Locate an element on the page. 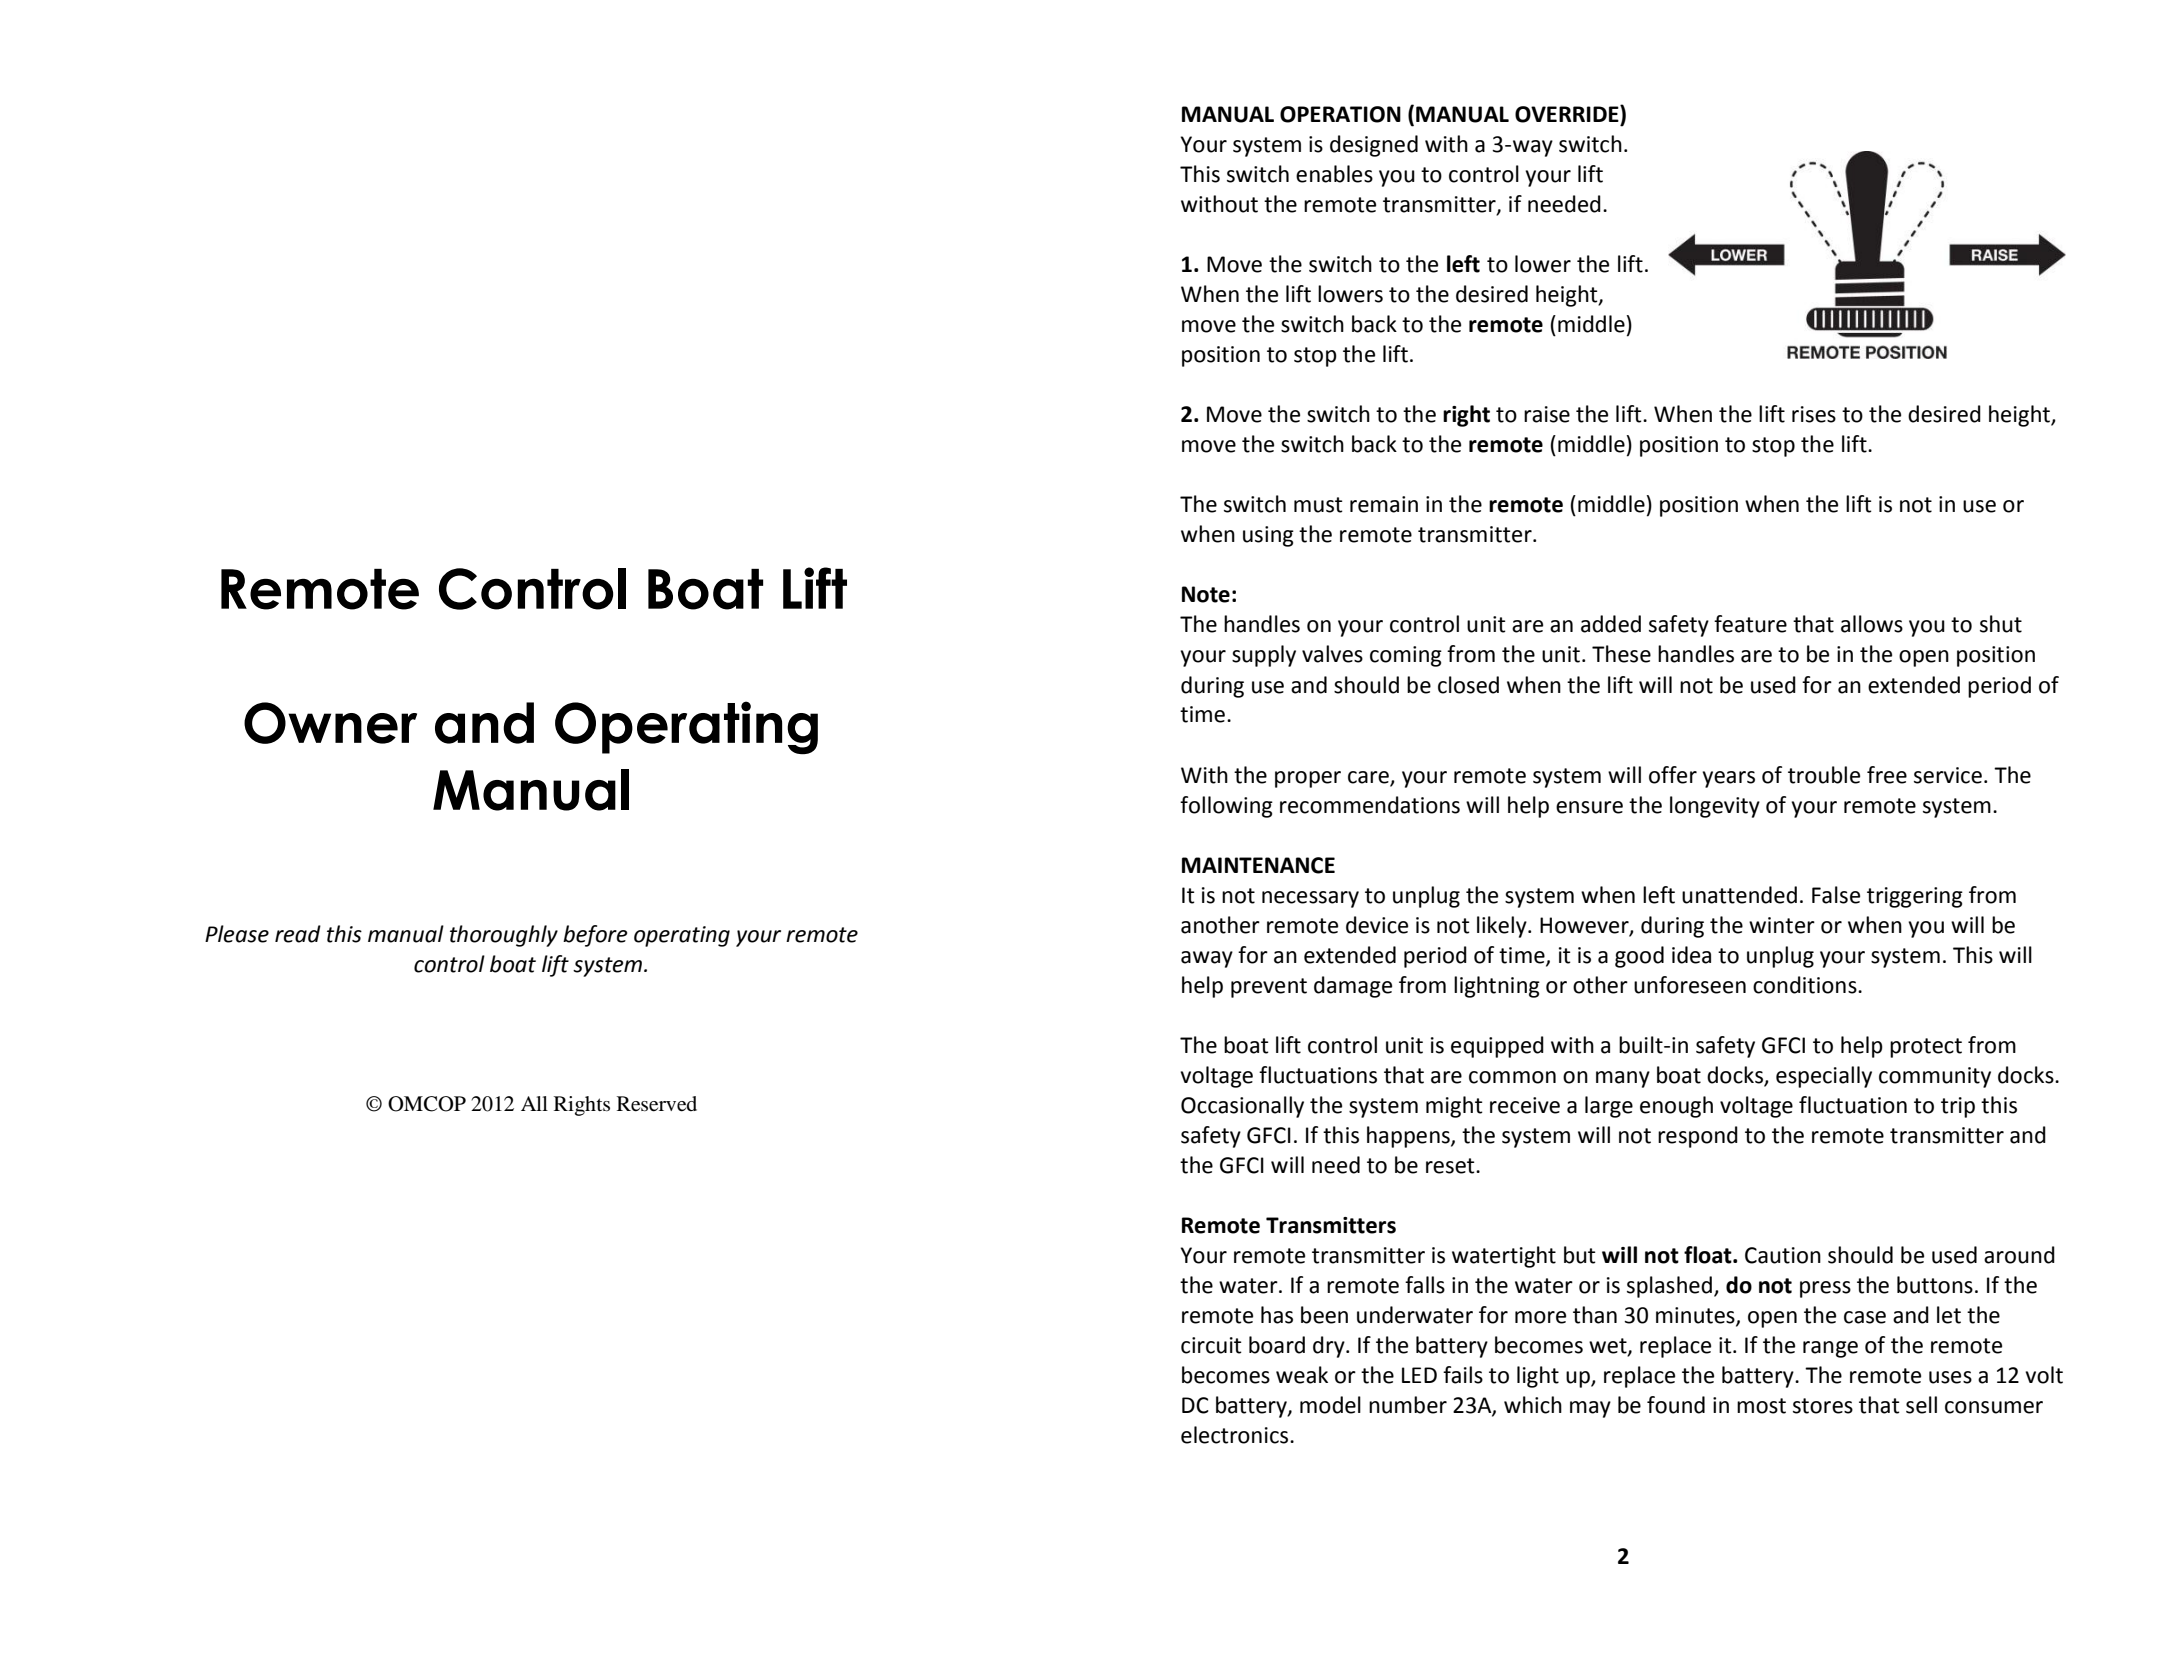  circuit is located at coordinates (1211, 1345).
